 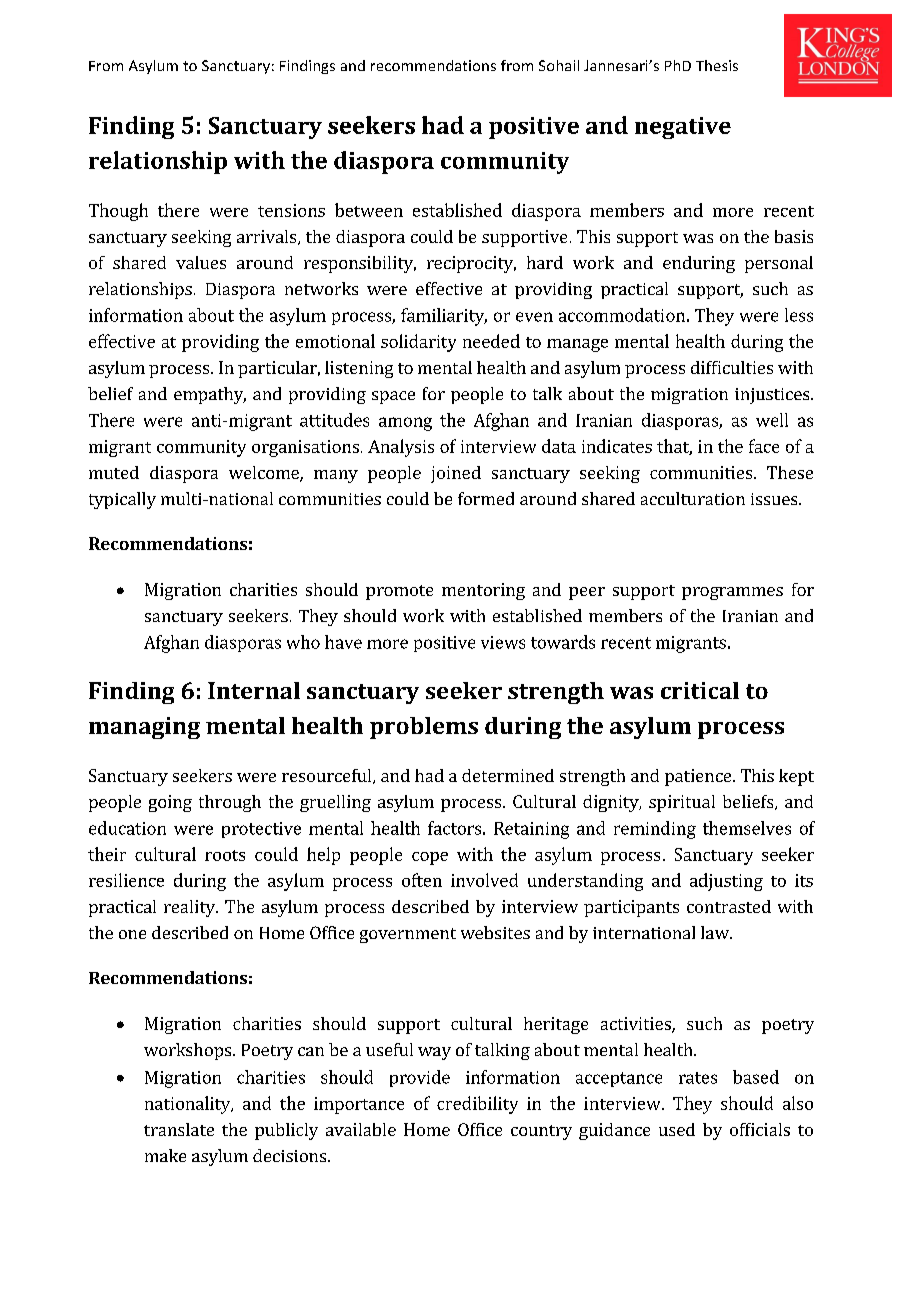 I want to click on programmes, so click(x=732, y=593).
